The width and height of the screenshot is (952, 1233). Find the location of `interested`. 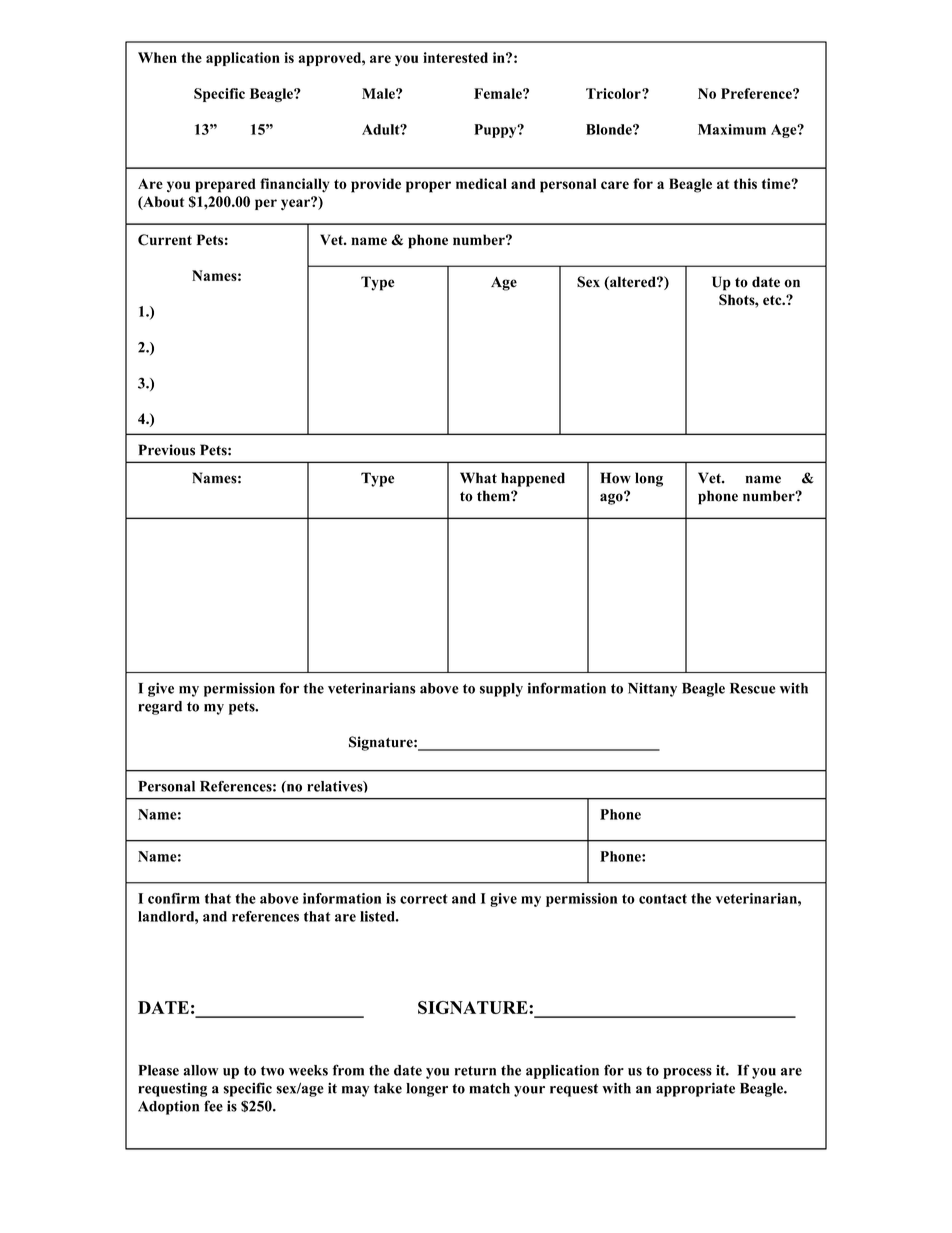

interested is located at coordinates (455, 57).
